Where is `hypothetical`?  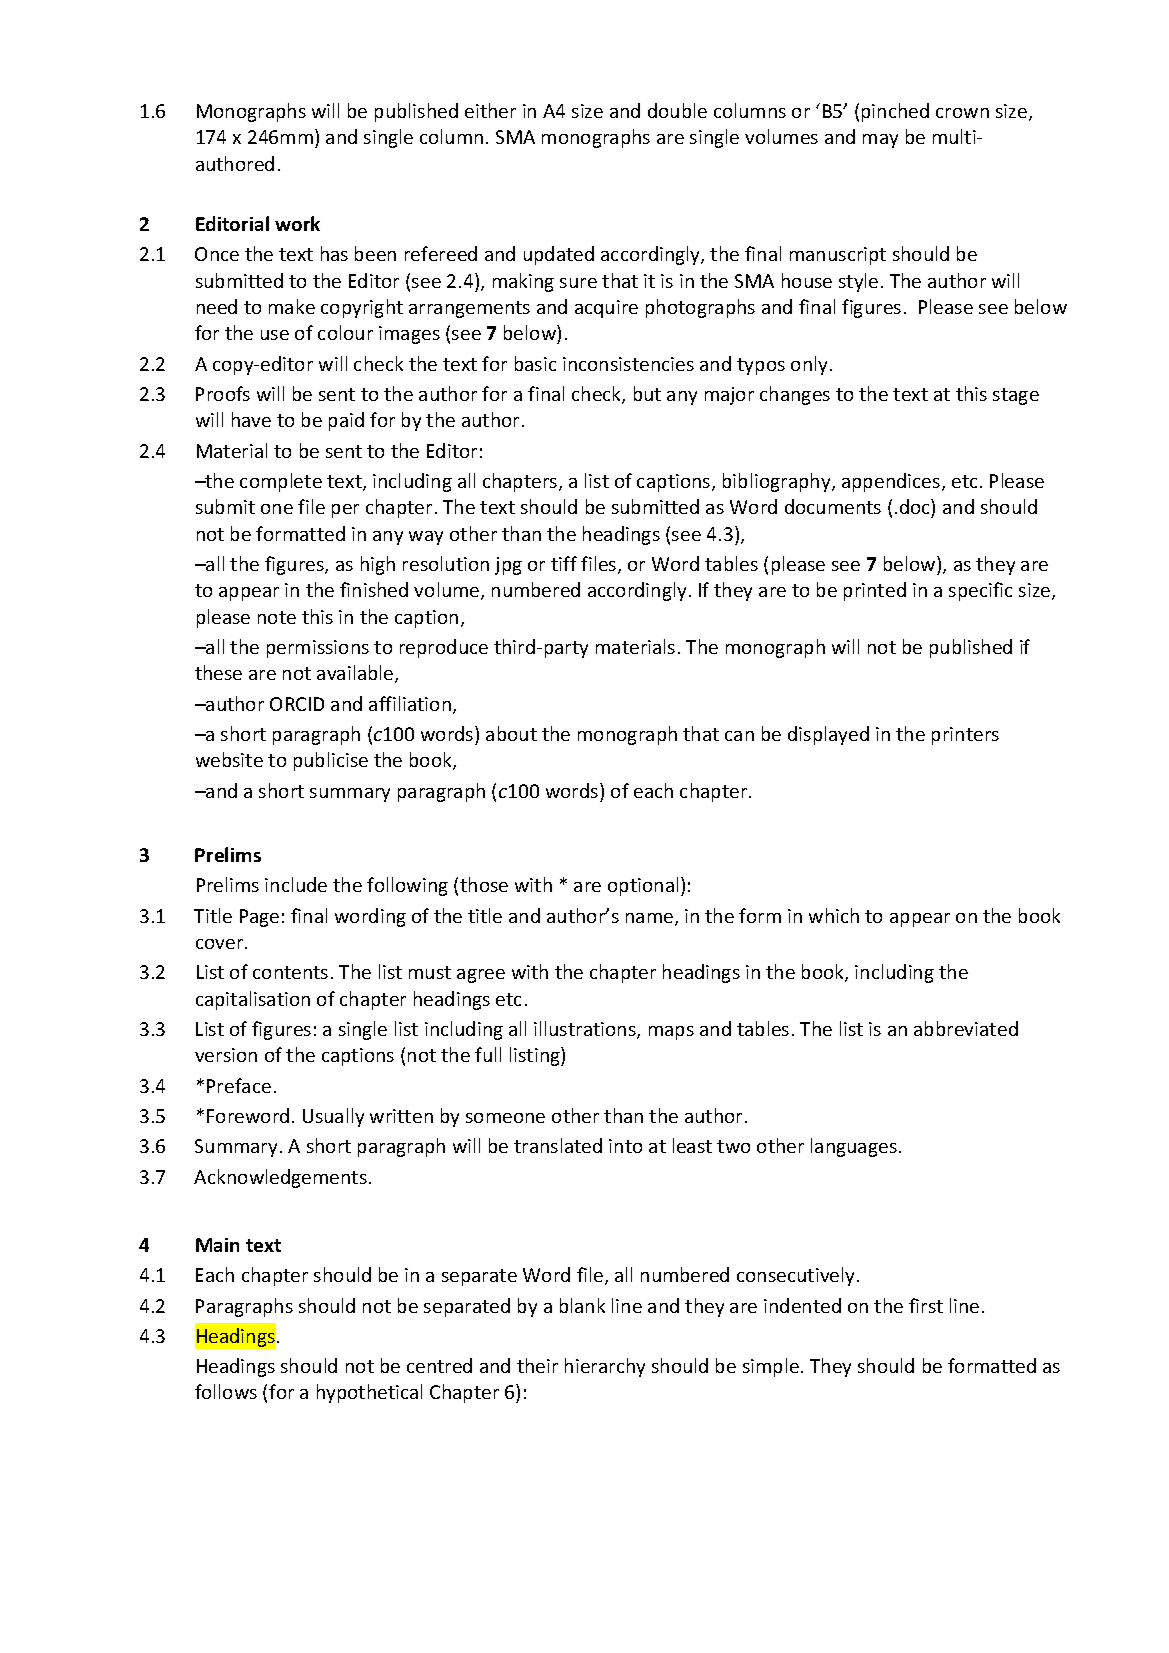 hypothetical is located at coordinates (369, 1393).
